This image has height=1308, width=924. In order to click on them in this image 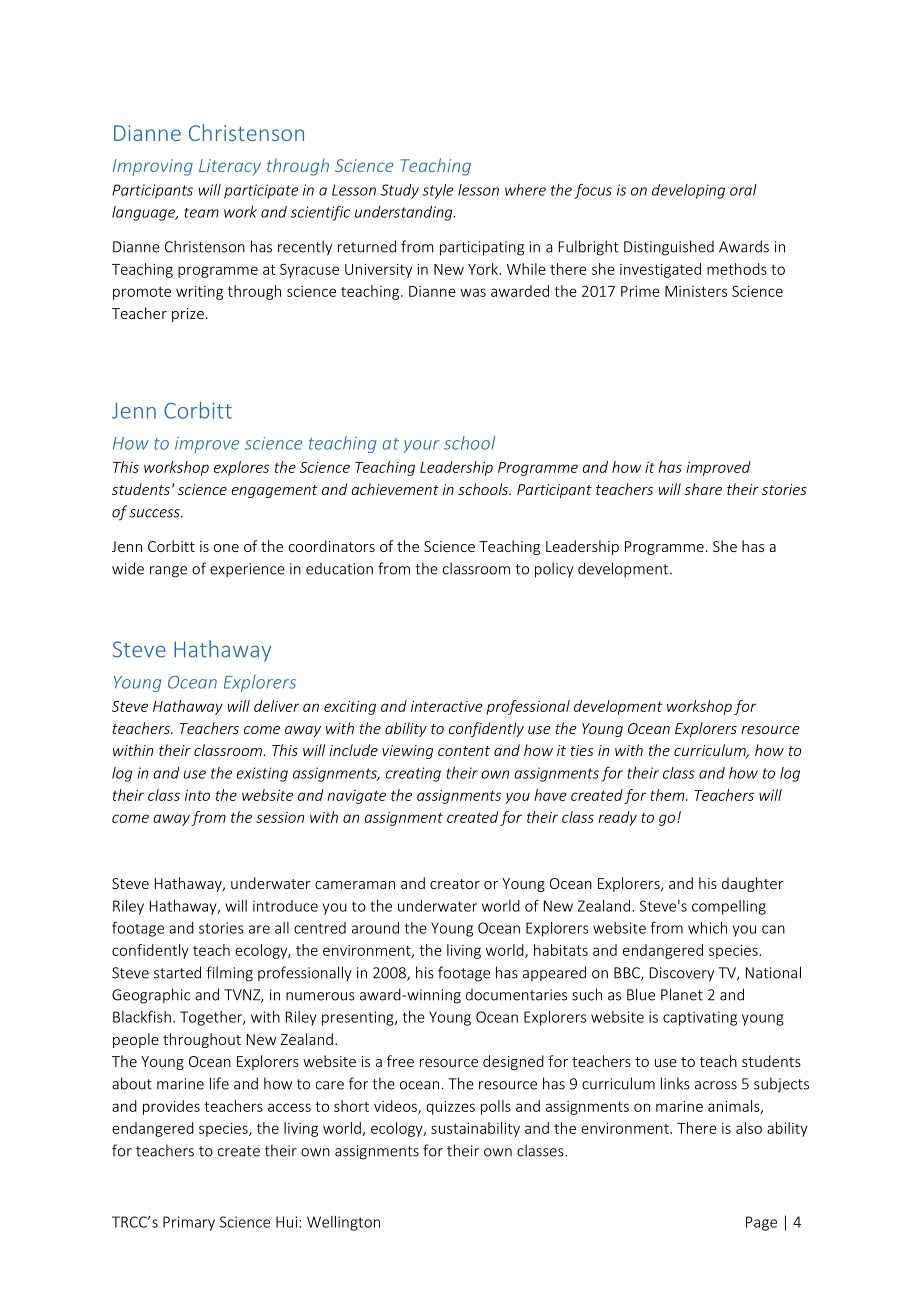, I will do `click(668, 795)`.
